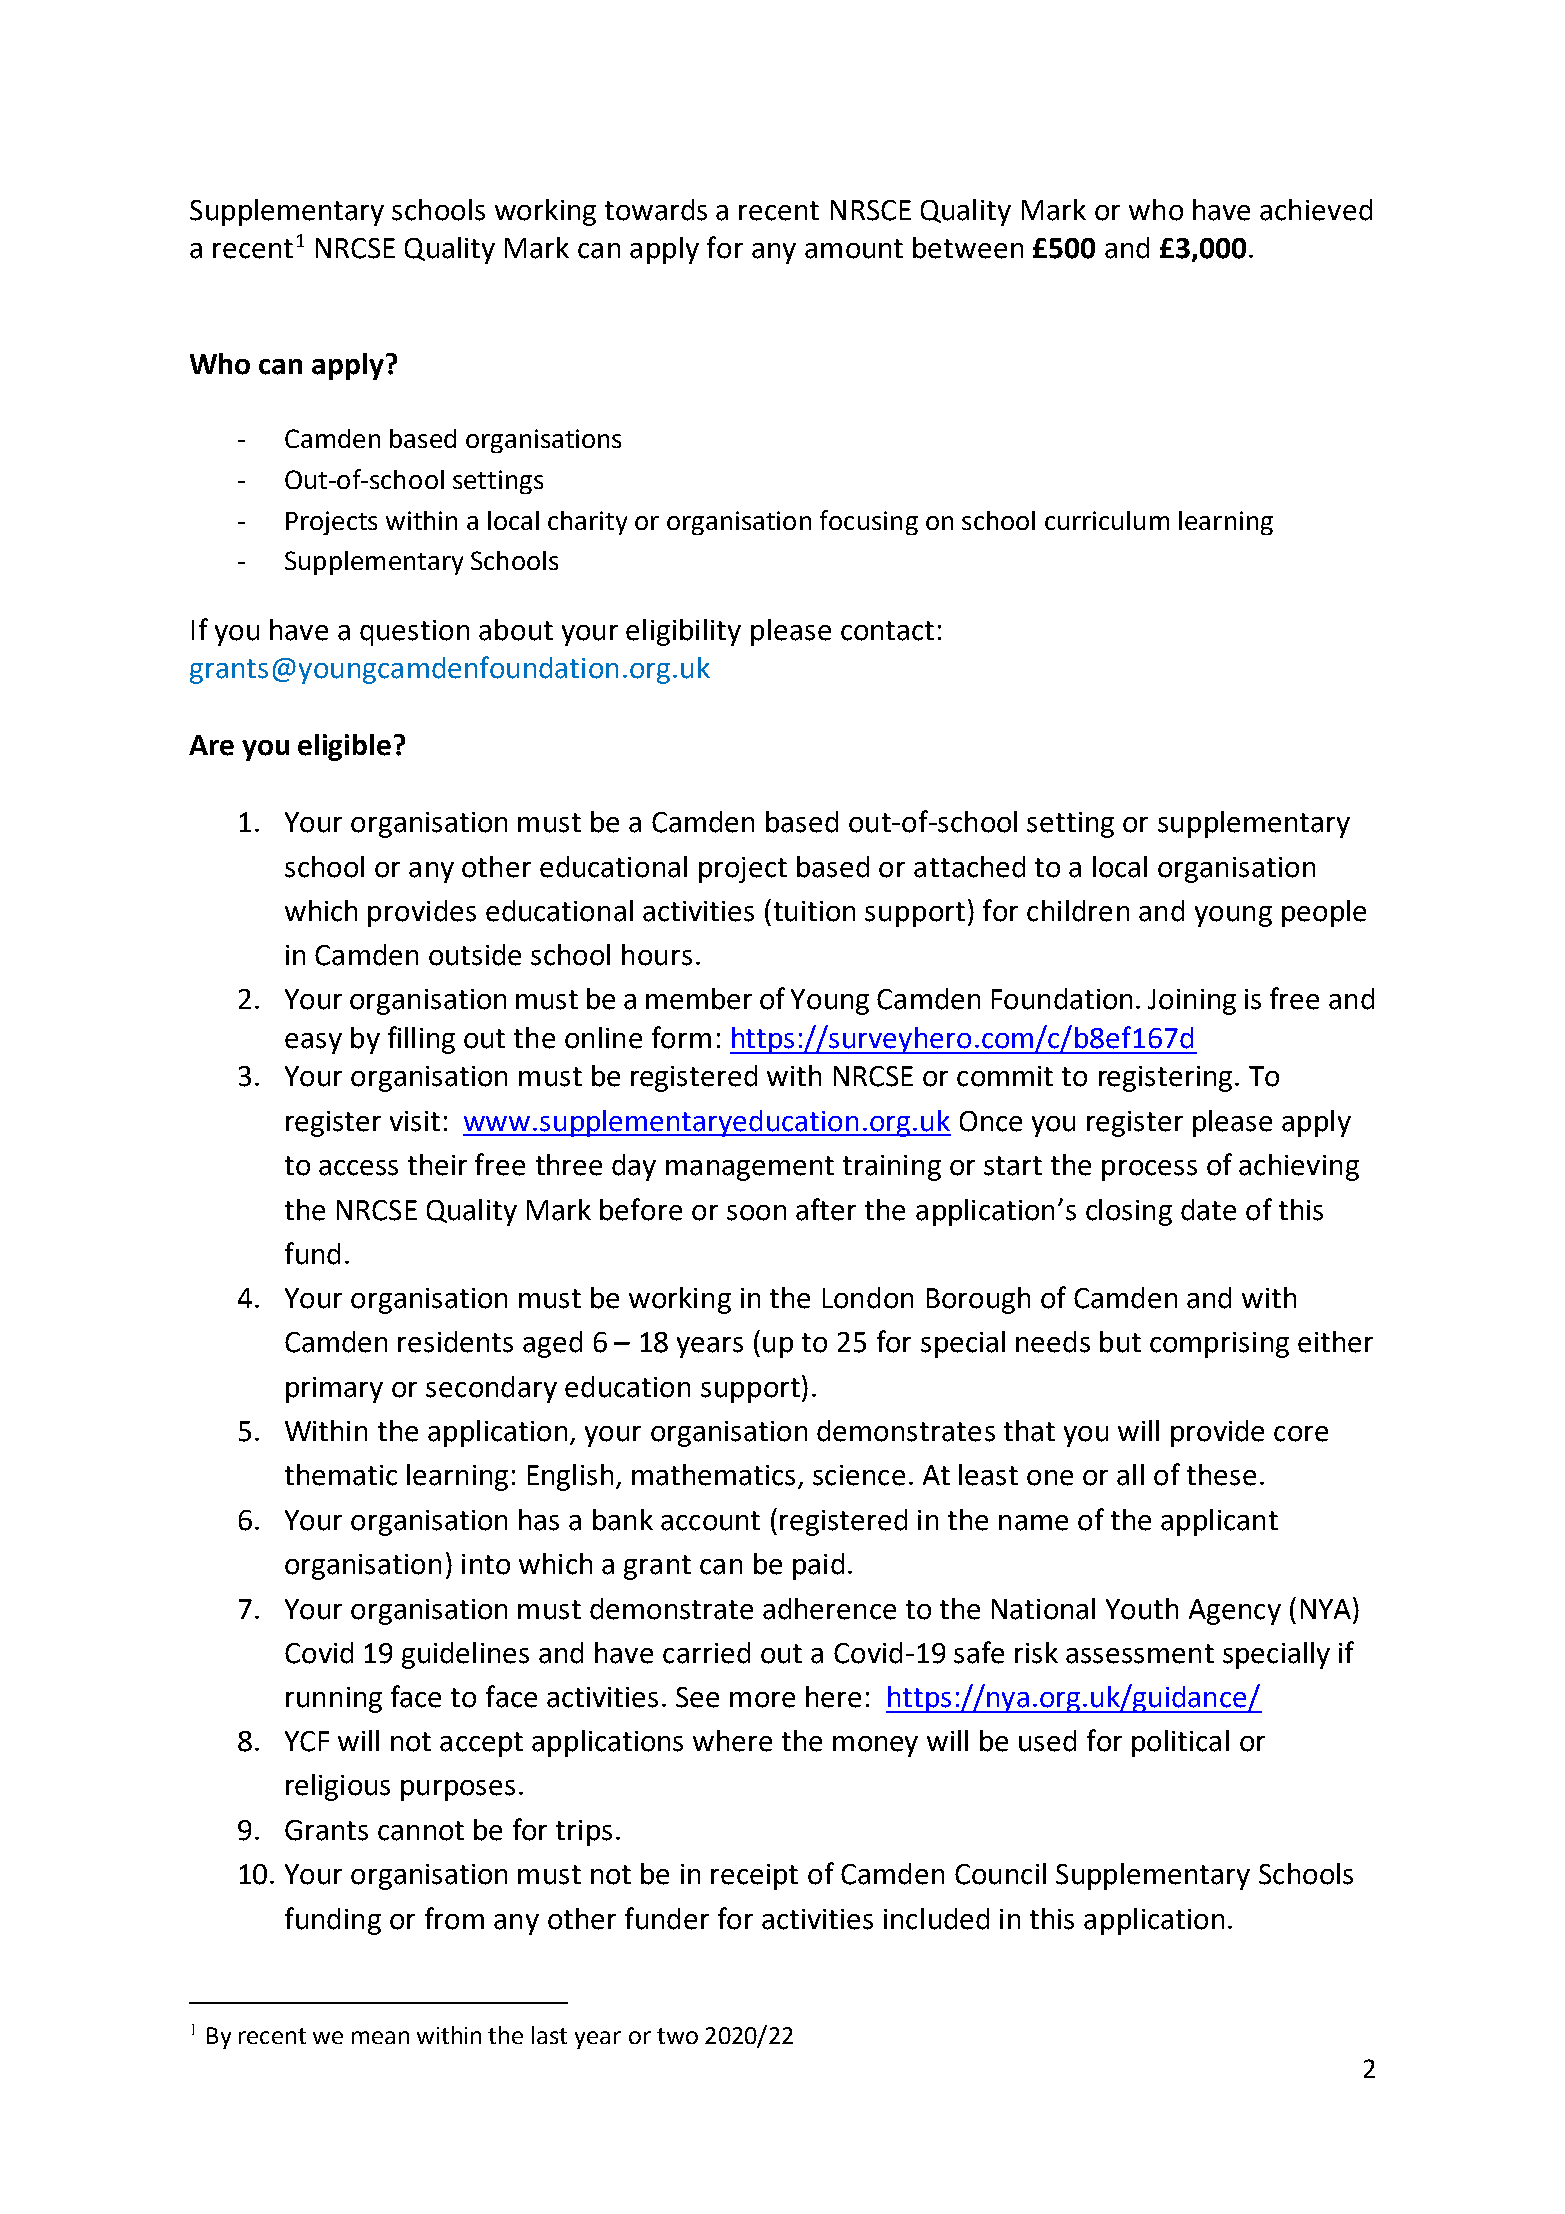  What do you see at coordinates (380, 2037) in the page?
I see `mean` at bounding box center [380, 2037].
